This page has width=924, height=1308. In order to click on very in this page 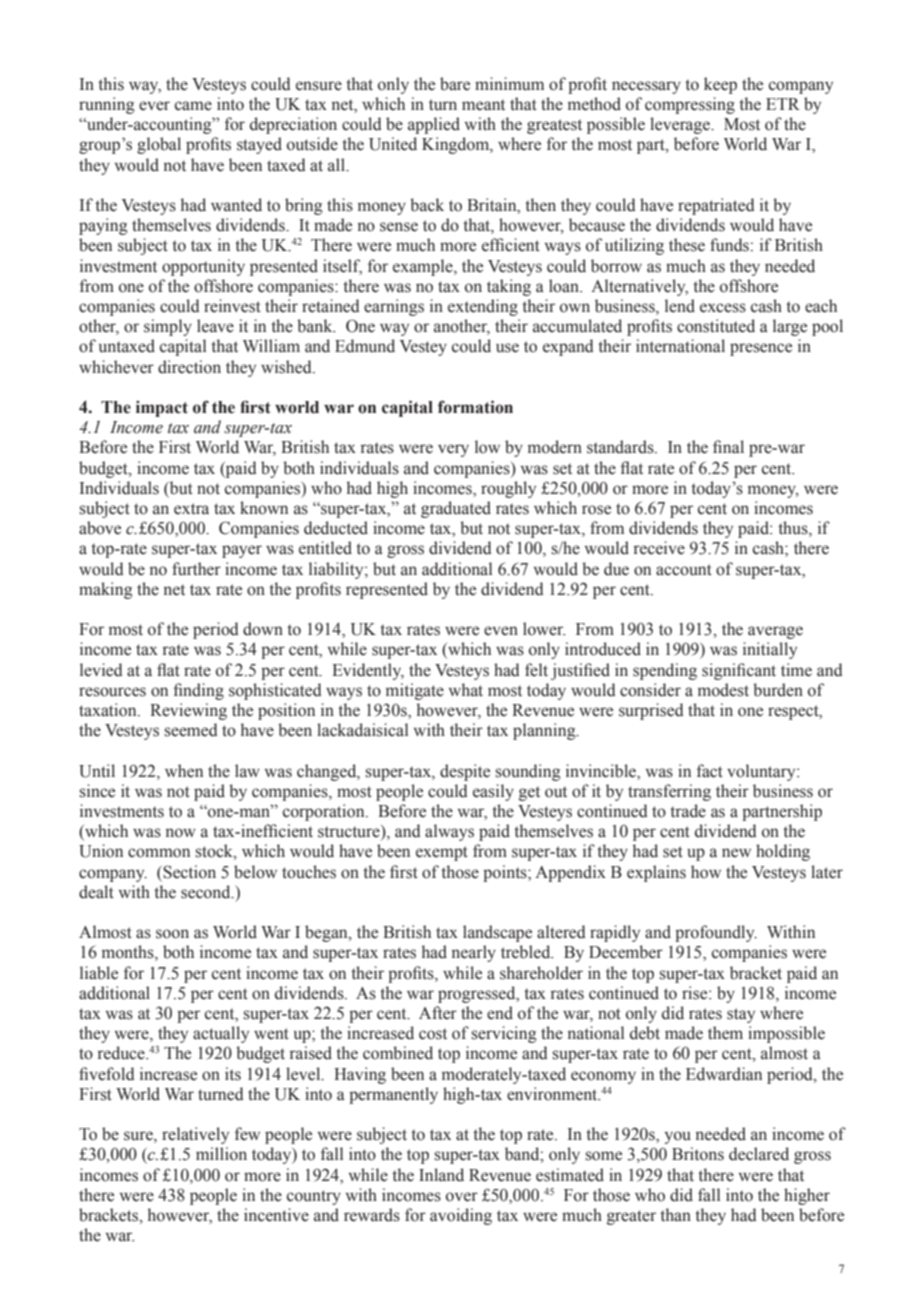, I will do `click(453, 450)`.
